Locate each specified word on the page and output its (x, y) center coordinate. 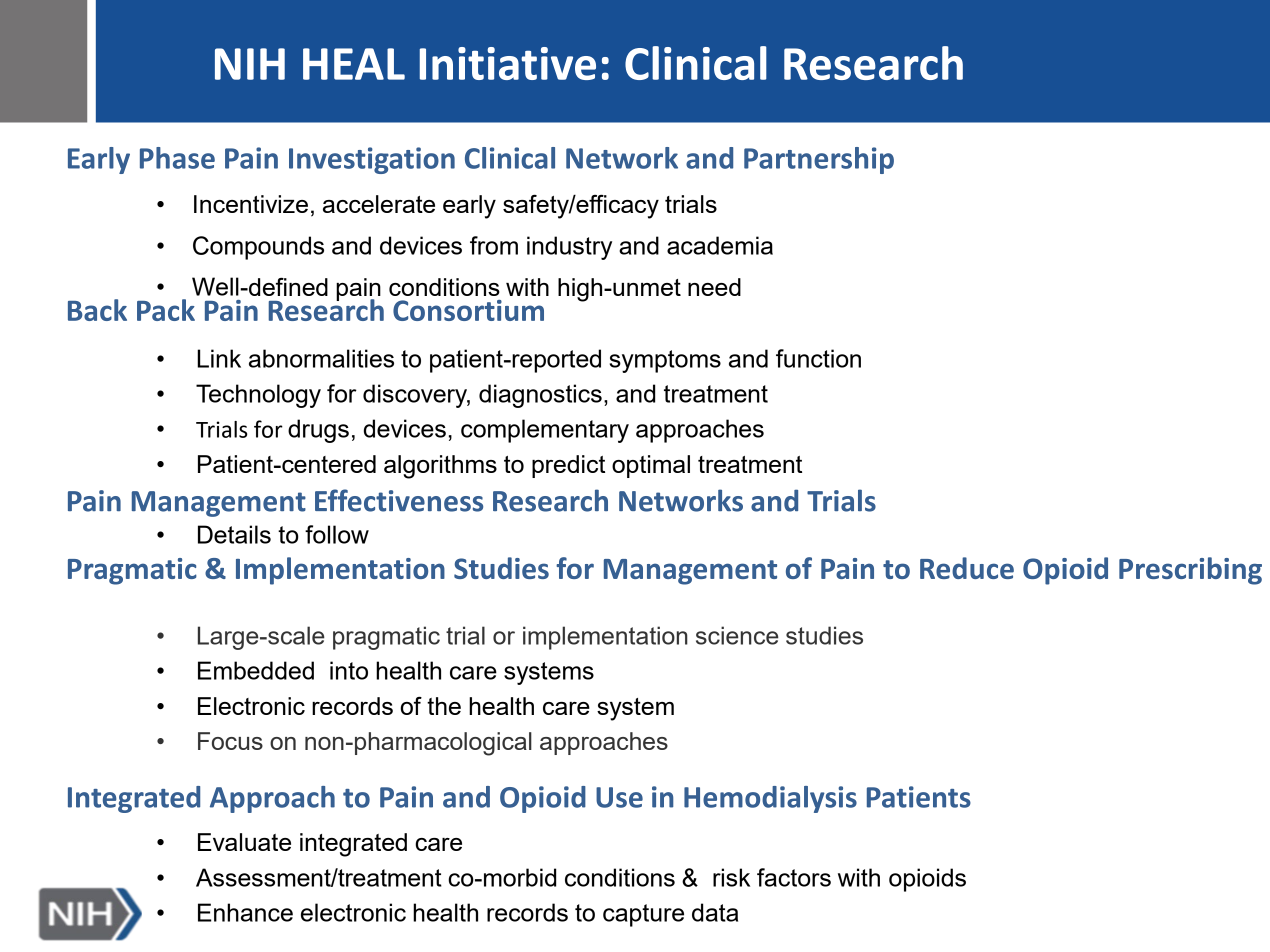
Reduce (967, 568)
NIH (250, 64)
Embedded (256, 670)
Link (219, 358)
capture (643, 915)
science (737, 635)
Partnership (819, 160)
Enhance (245, 912)
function (818, 358)
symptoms (665, 361)
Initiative (508, 63)
